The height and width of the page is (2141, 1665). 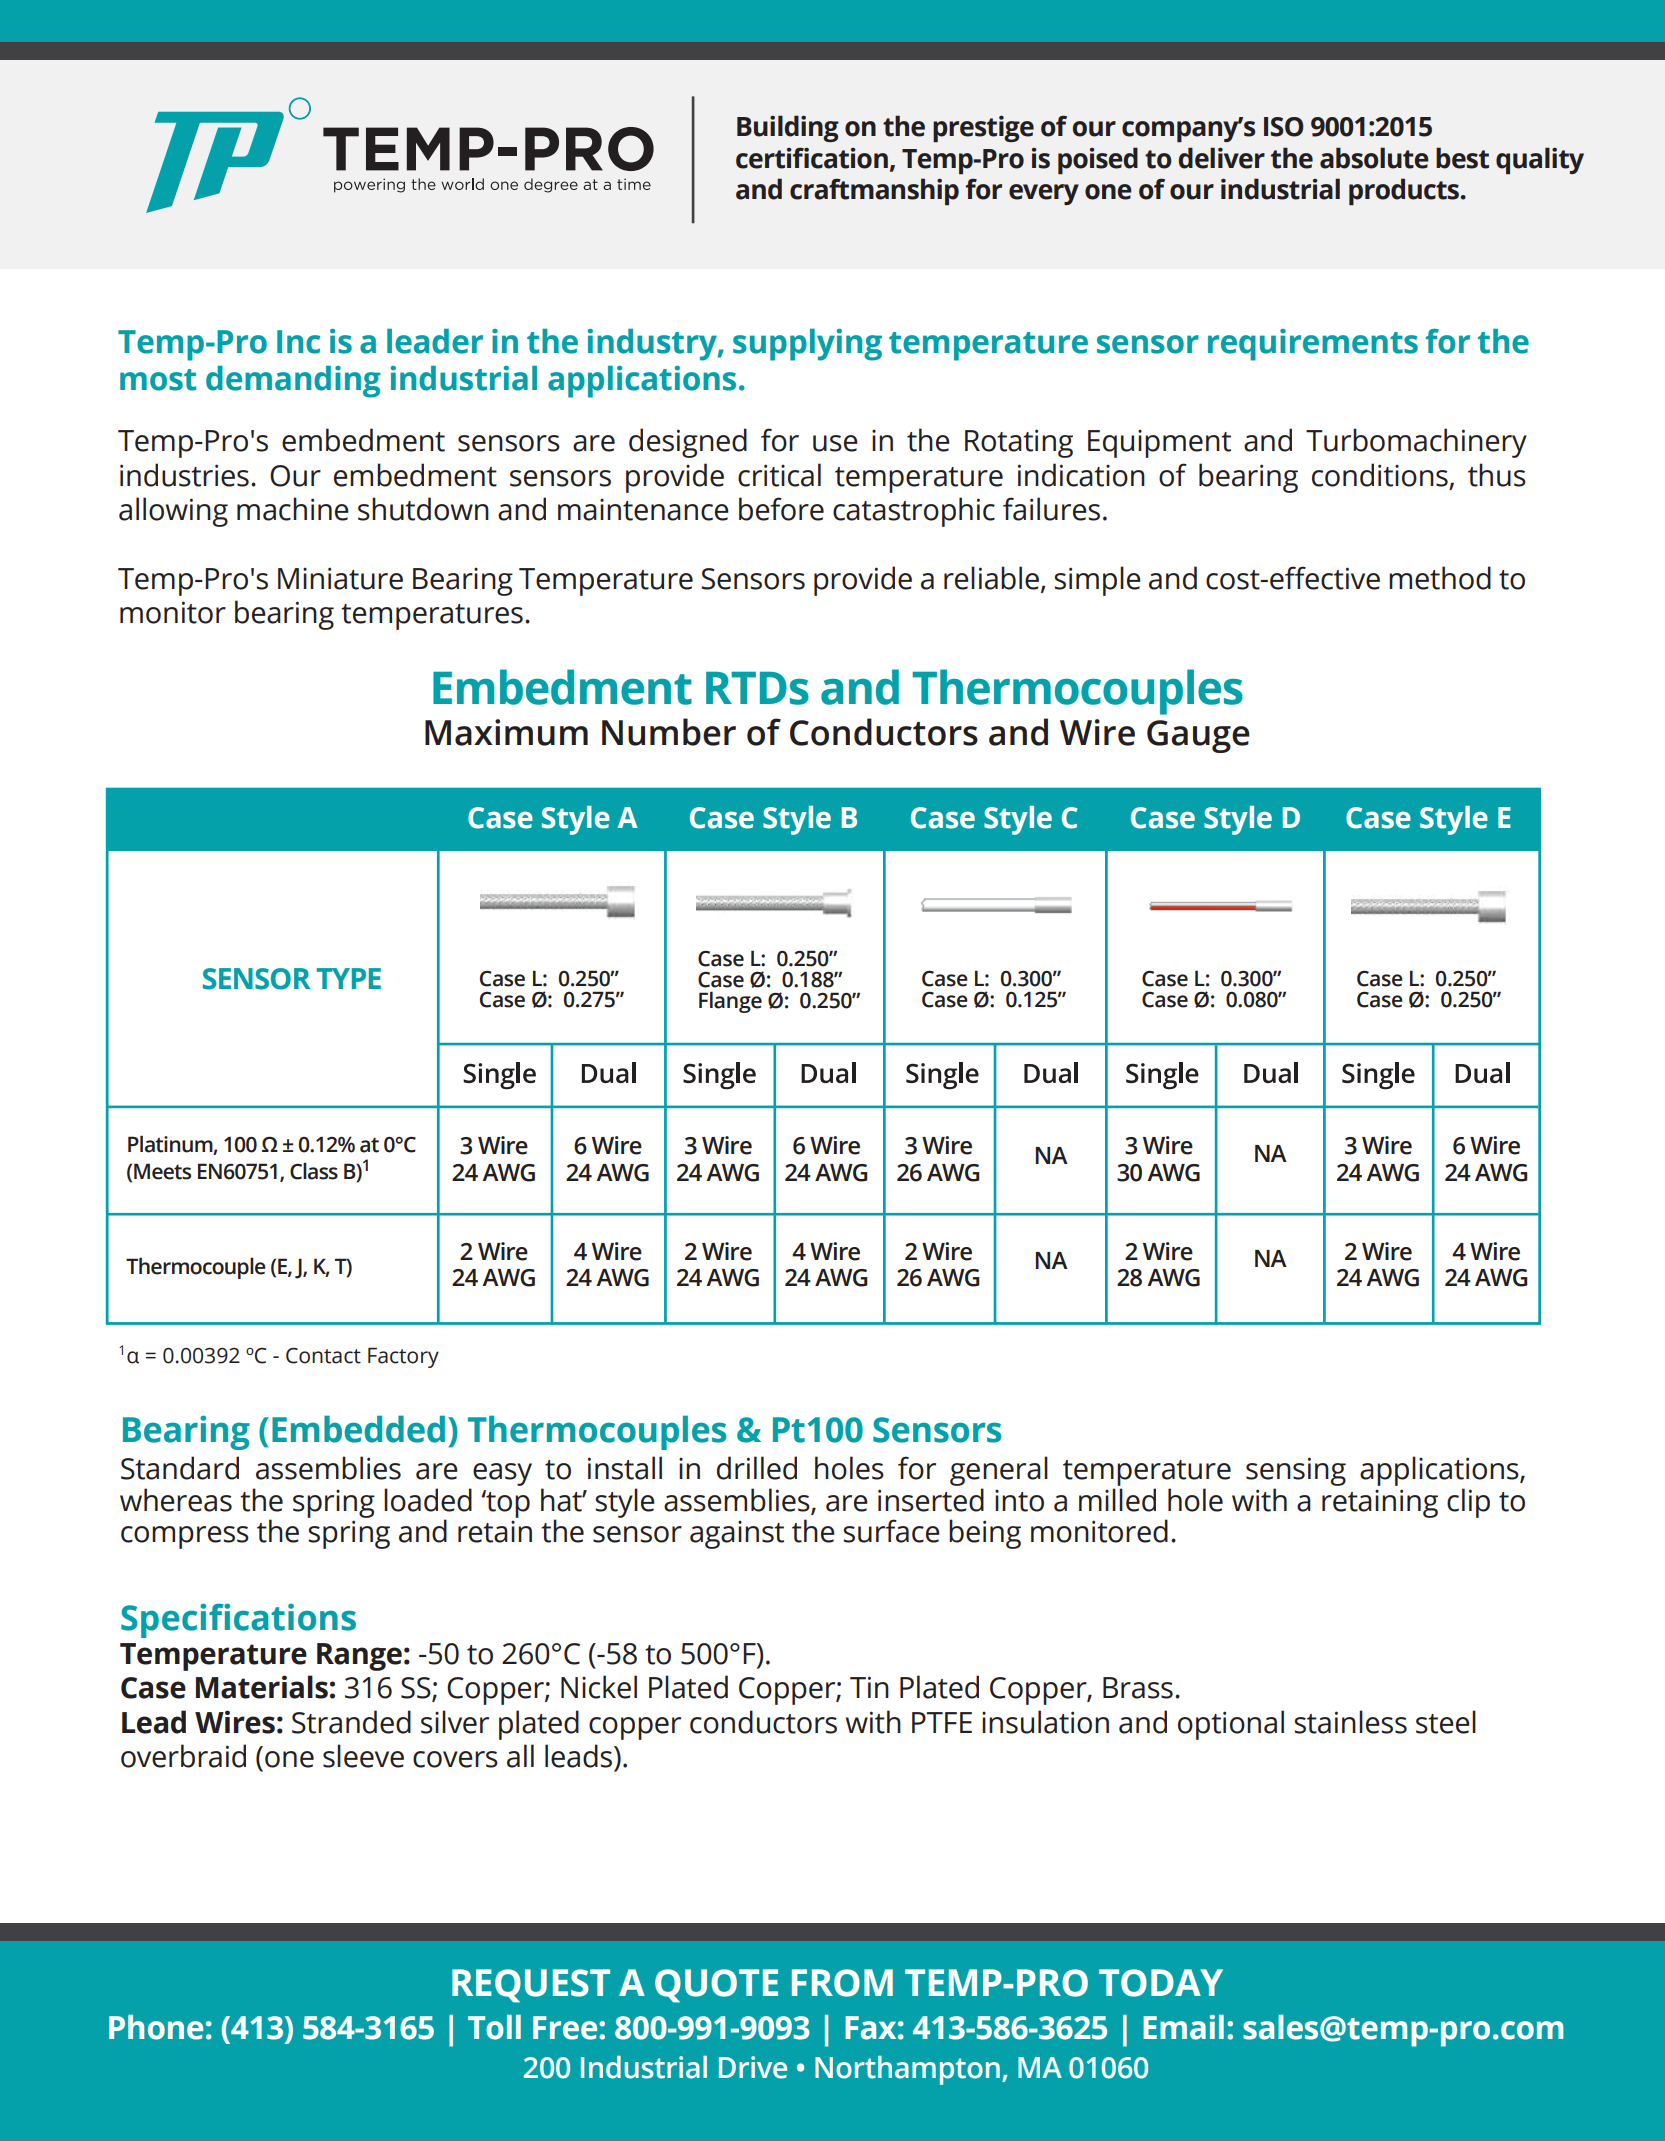 What do you see at coordinates (298, 342) in the page?
I see `Inc` at bounding box center [298, 342].
